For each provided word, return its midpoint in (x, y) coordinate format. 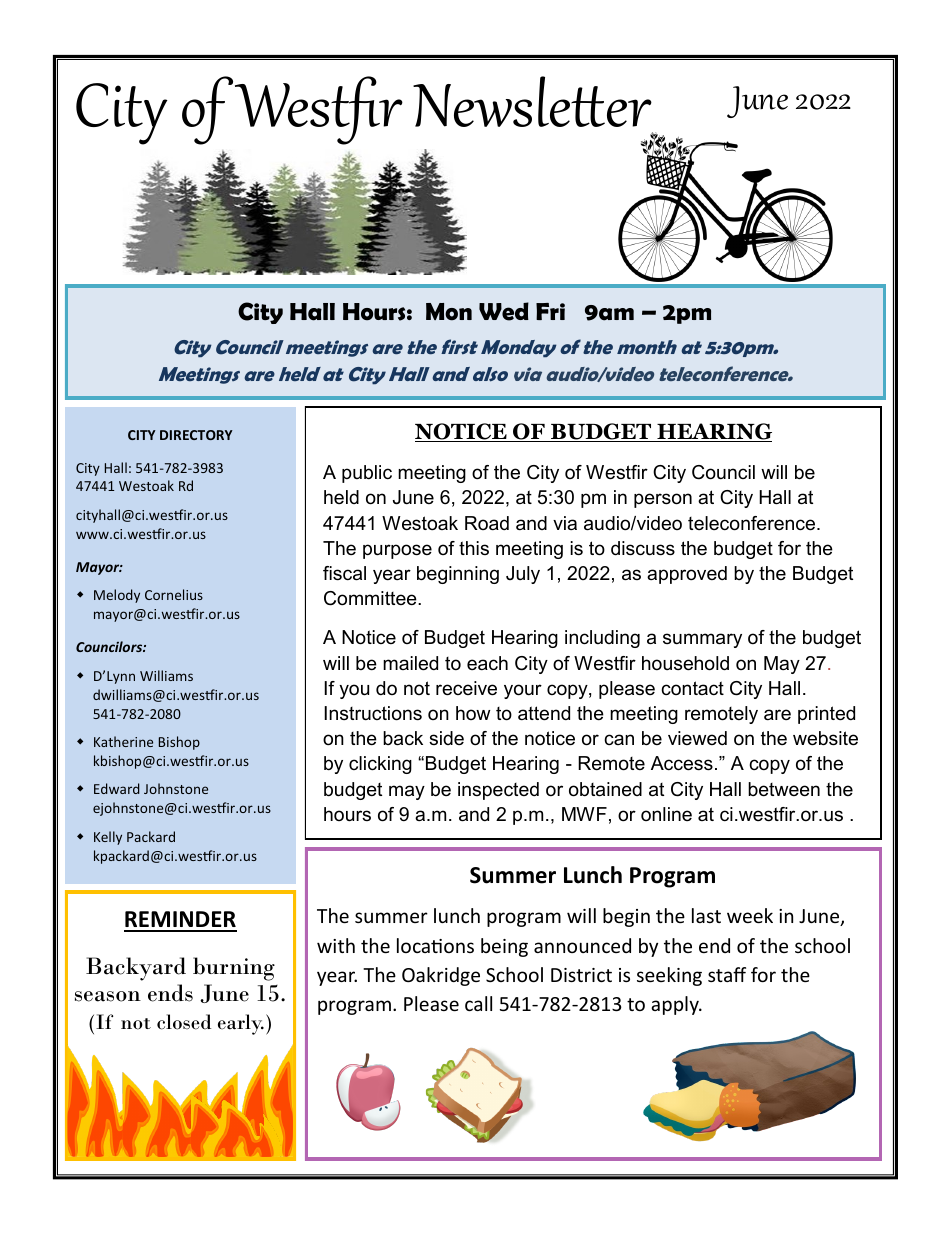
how (473, 713)
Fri (550, 311)
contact (692, 688)
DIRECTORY (196, 435)
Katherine (123, 741)
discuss (643, 548)
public (367, 474)
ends (170, 993)
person (663, 500)
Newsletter (532, 101)
